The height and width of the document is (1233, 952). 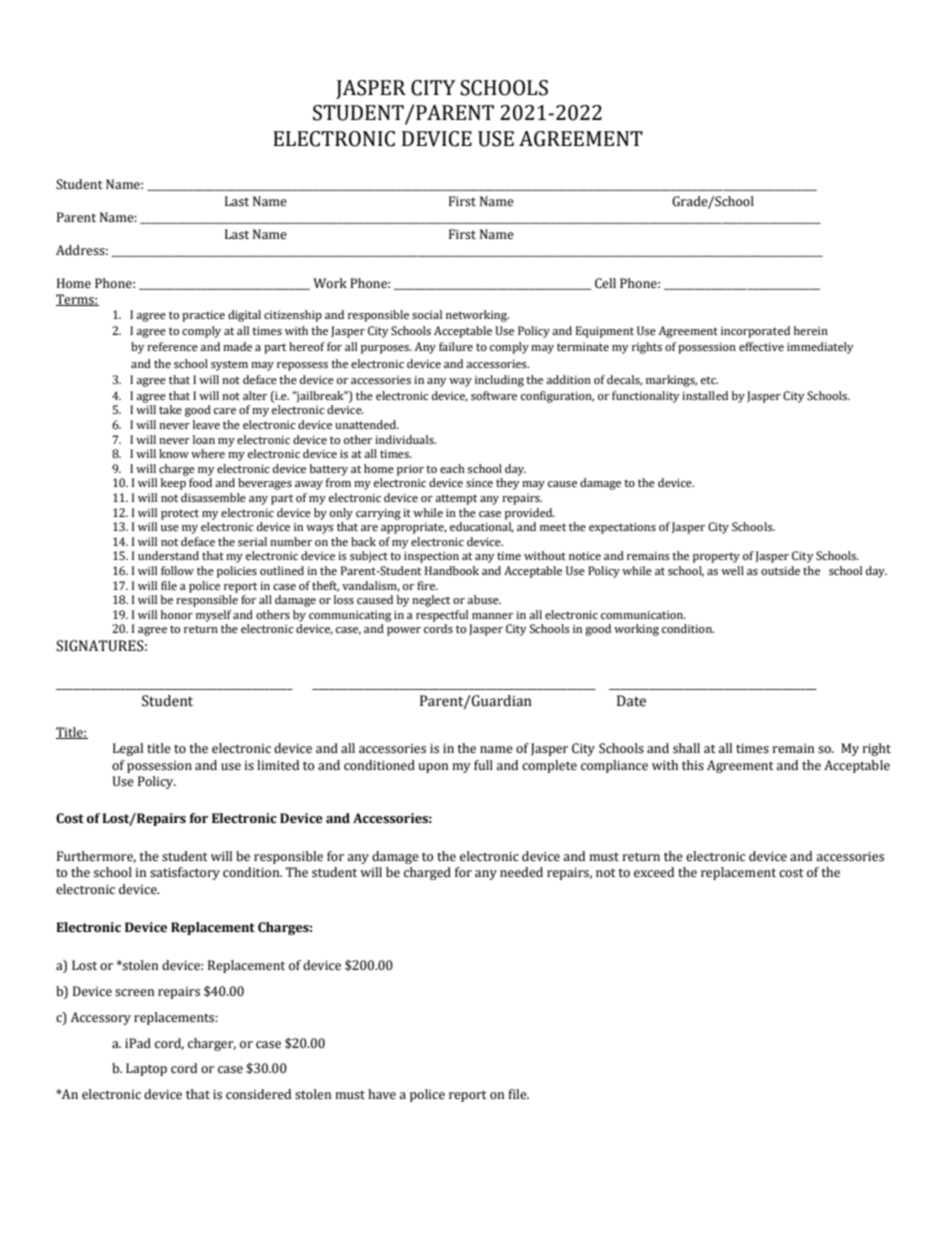 What do you see at coordinates (404, 631) in the document?
I see `power` at bounding box center [404, 631].
